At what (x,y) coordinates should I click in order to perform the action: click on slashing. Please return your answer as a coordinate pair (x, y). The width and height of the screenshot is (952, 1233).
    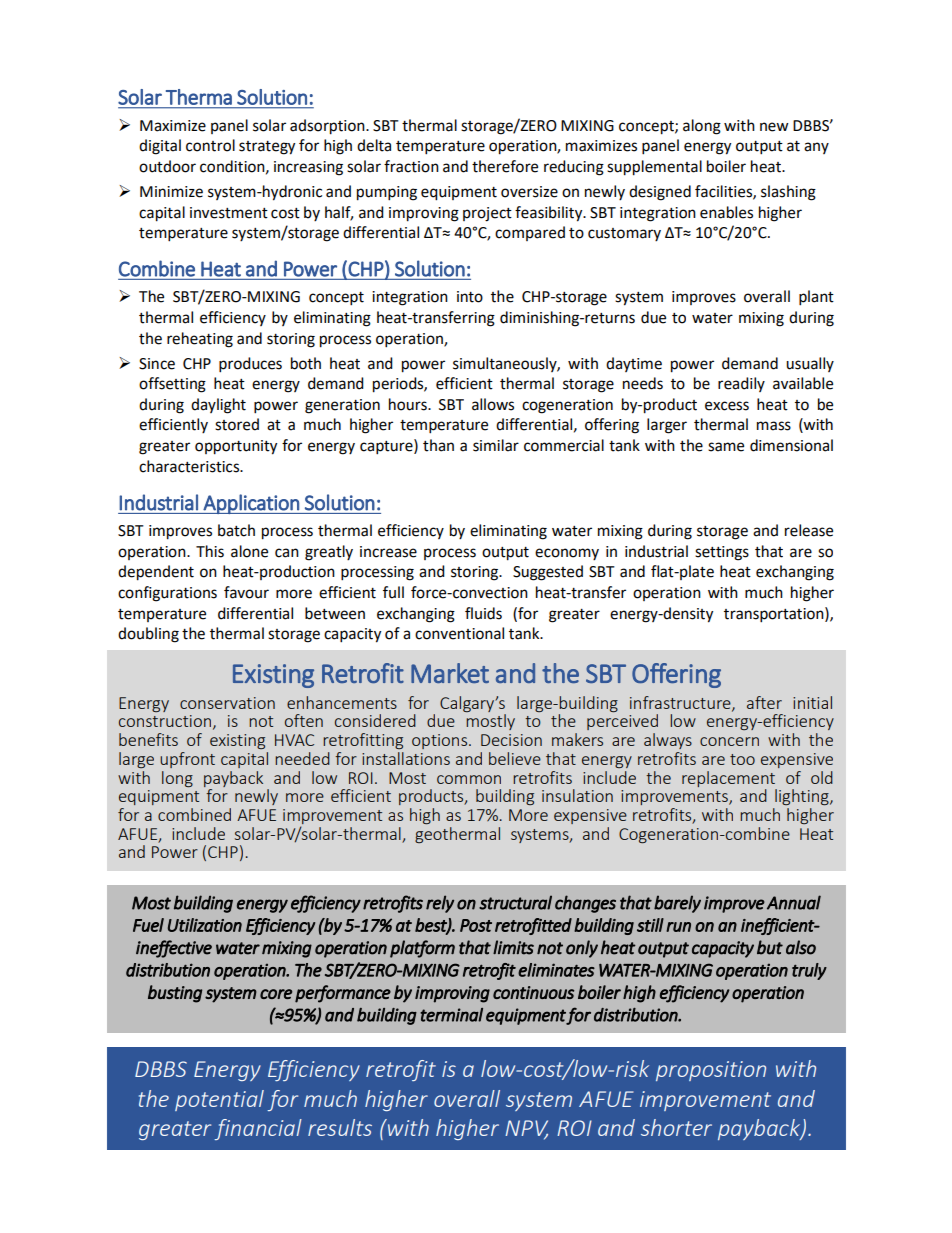
    Looking at the image, I should click on (788, 193).
